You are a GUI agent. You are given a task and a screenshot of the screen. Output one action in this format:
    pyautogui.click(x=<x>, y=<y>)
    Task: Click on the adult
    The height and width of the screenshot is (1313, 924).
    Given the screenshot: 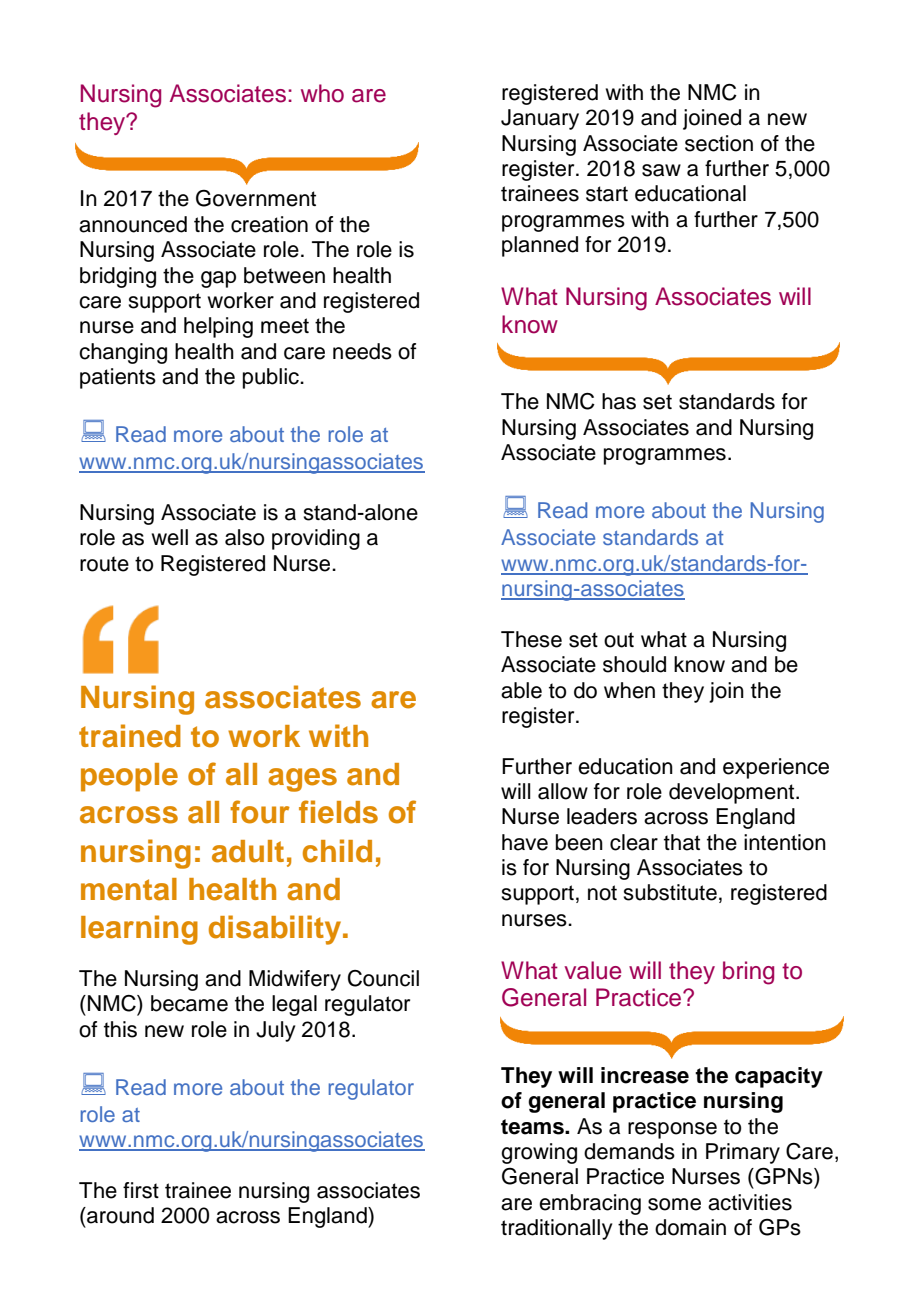 What is the action you would take?
    pyautogui.click(x=248, y=851)
